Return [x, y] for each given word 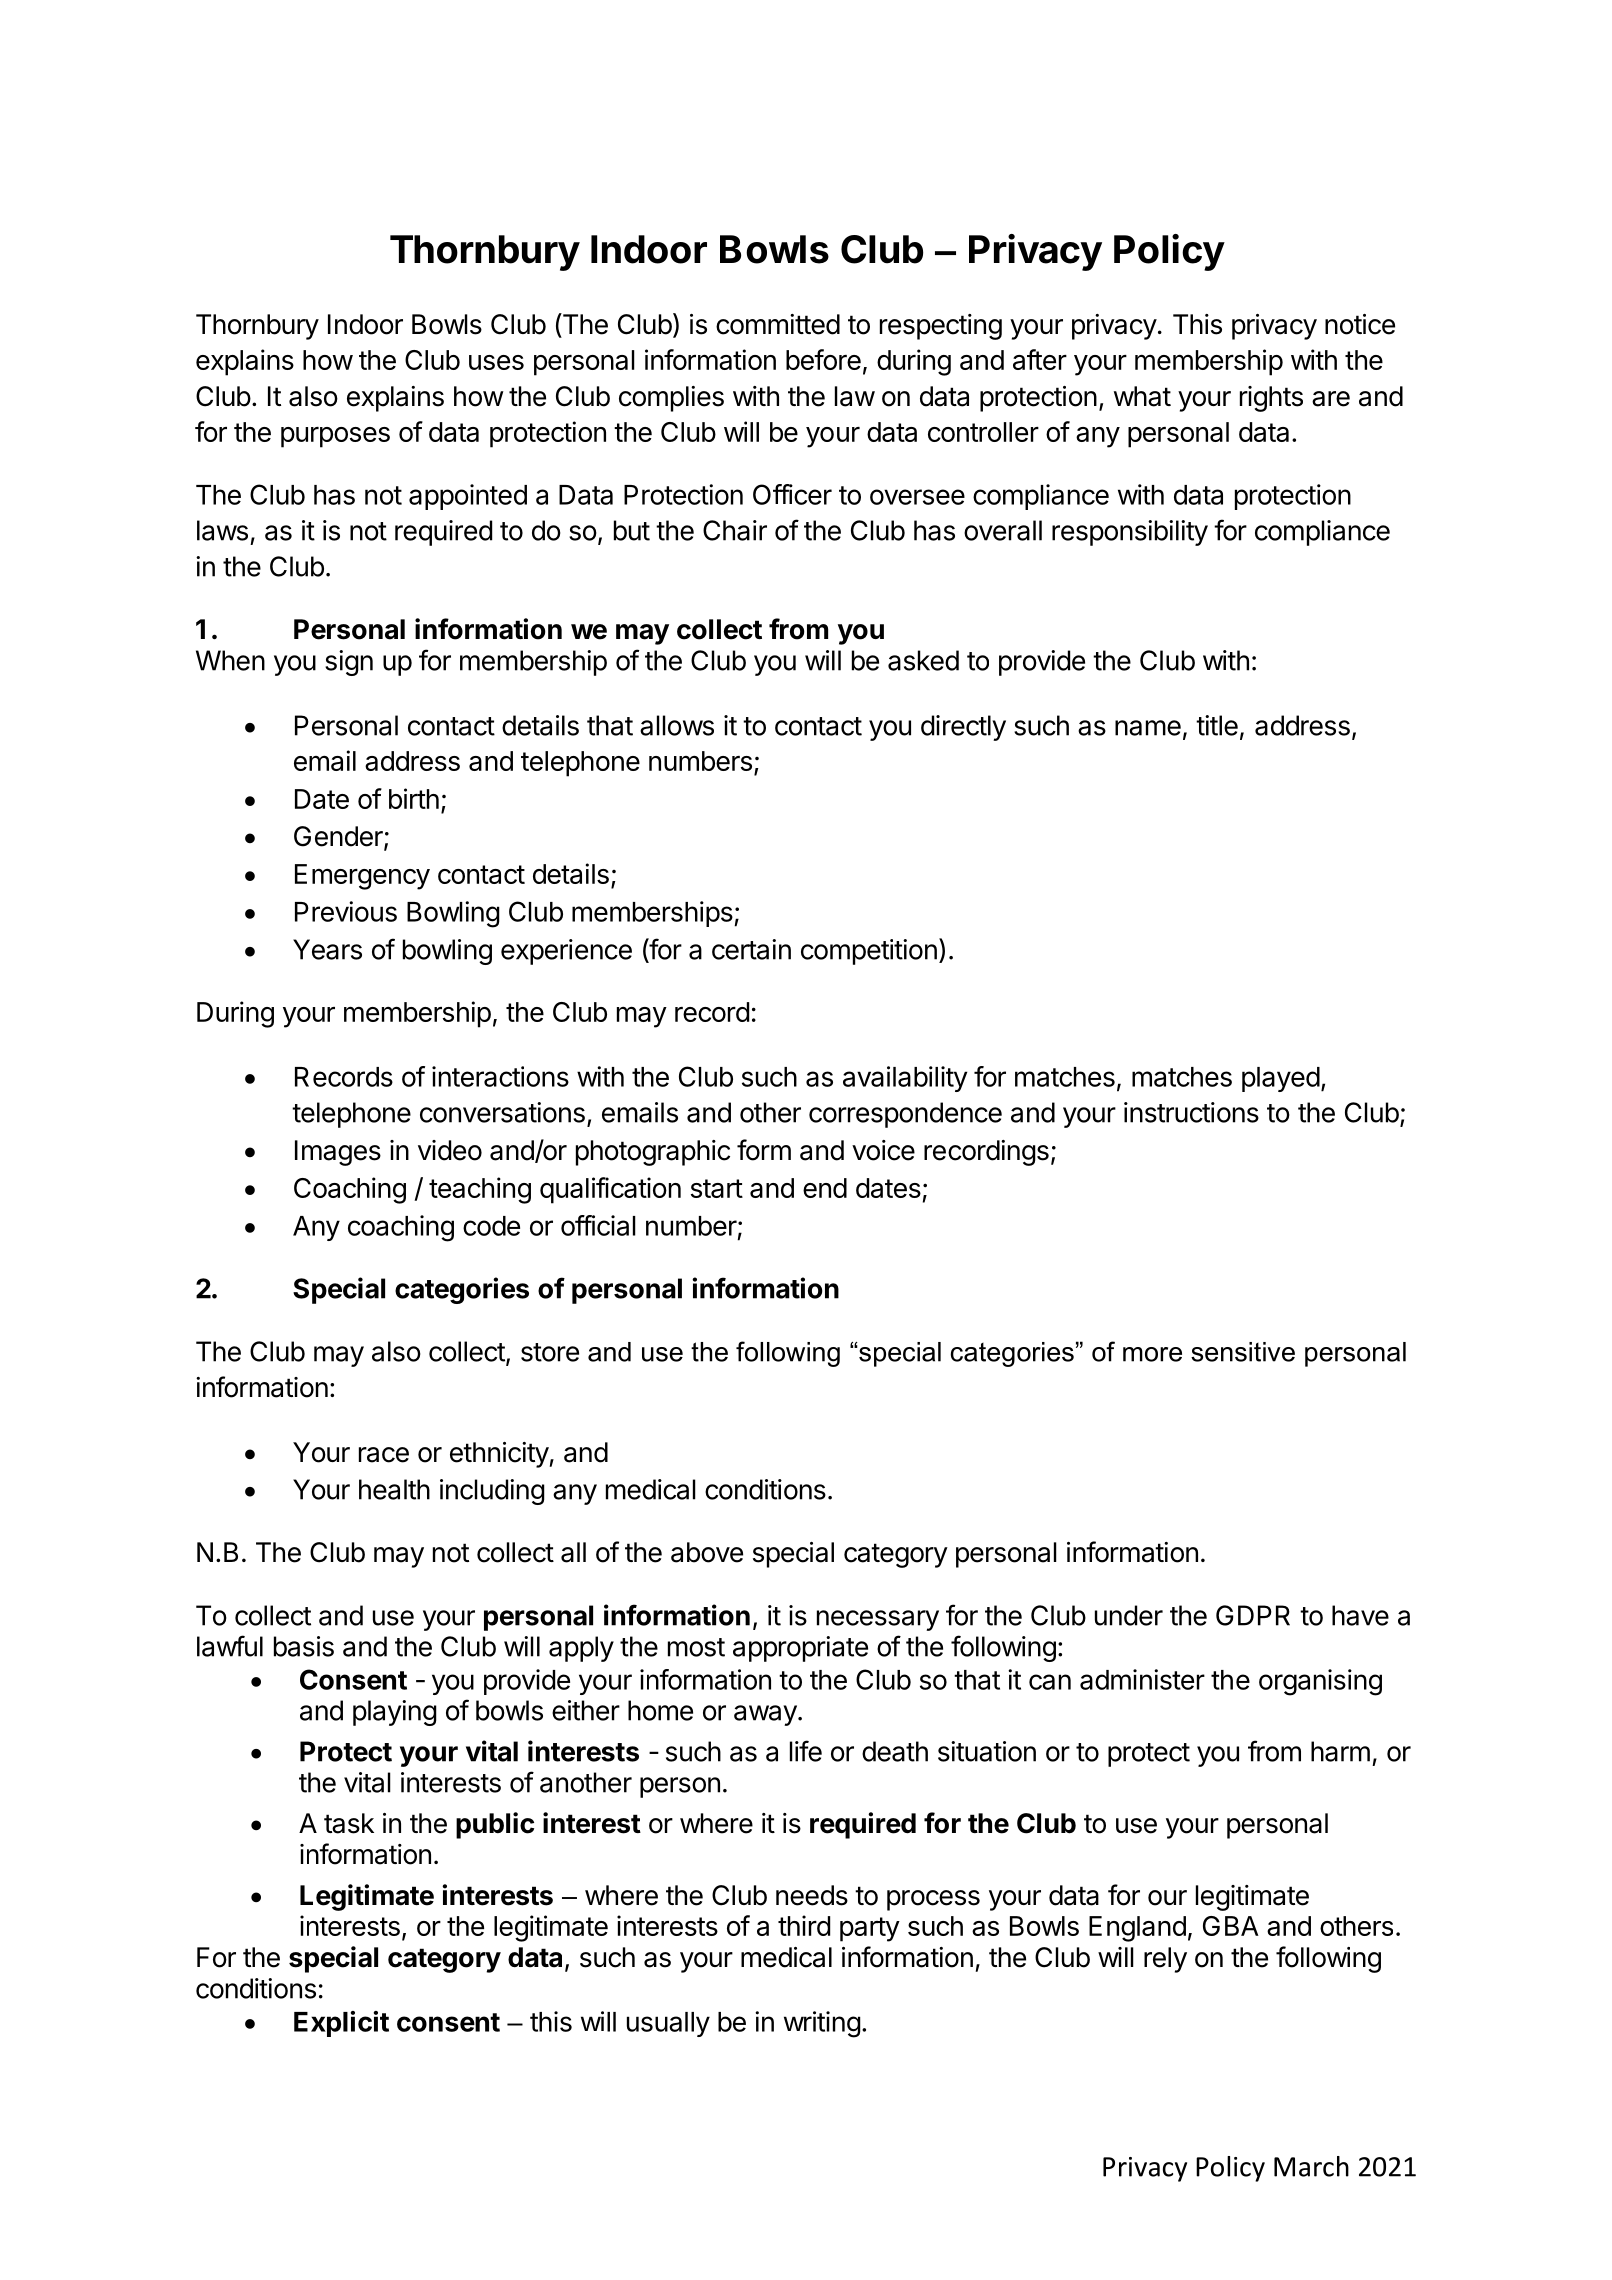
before [823, 359]
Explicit [341, 2024]
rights [1271, 399]
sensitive [1243, 1352]
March [1311, 2166]
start [717, 1188]
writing [822, 2024]
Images [338, 1153]
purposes [335, 437]
